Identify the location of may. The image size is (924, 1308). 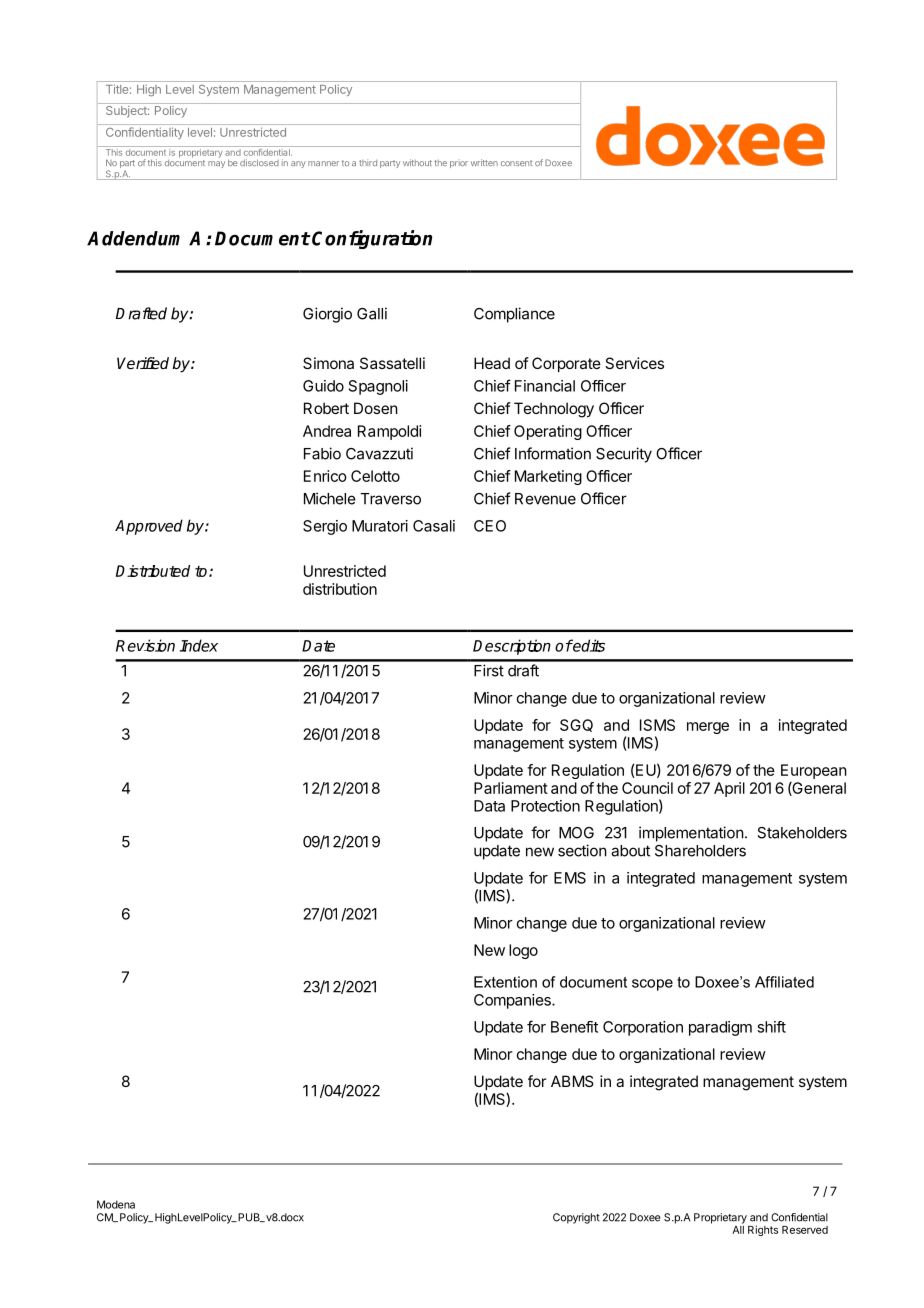
(216, 164).
